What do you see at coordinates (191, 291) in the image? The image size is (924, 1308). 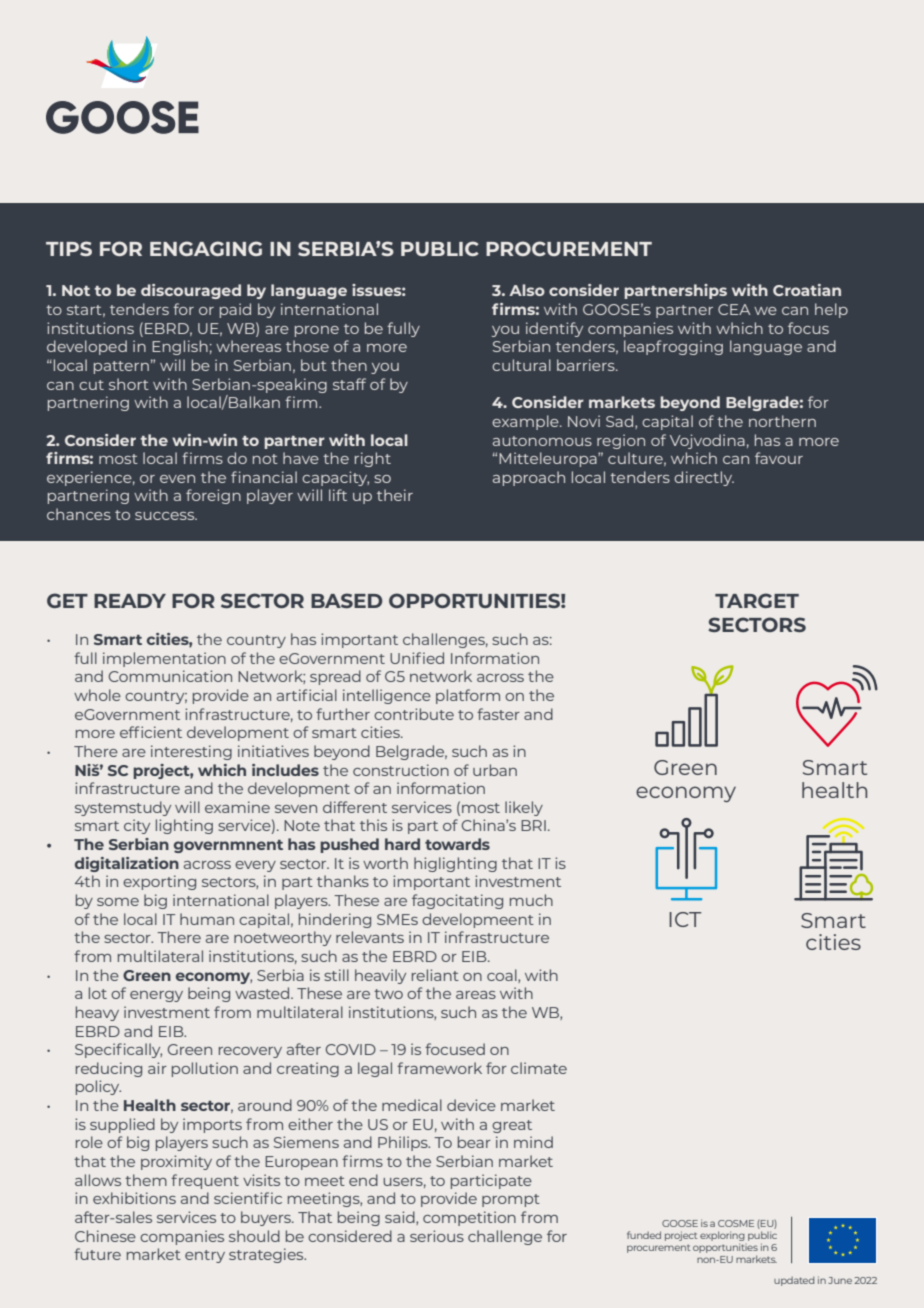 I see `discouraged` at bounding box center [191, 291].
